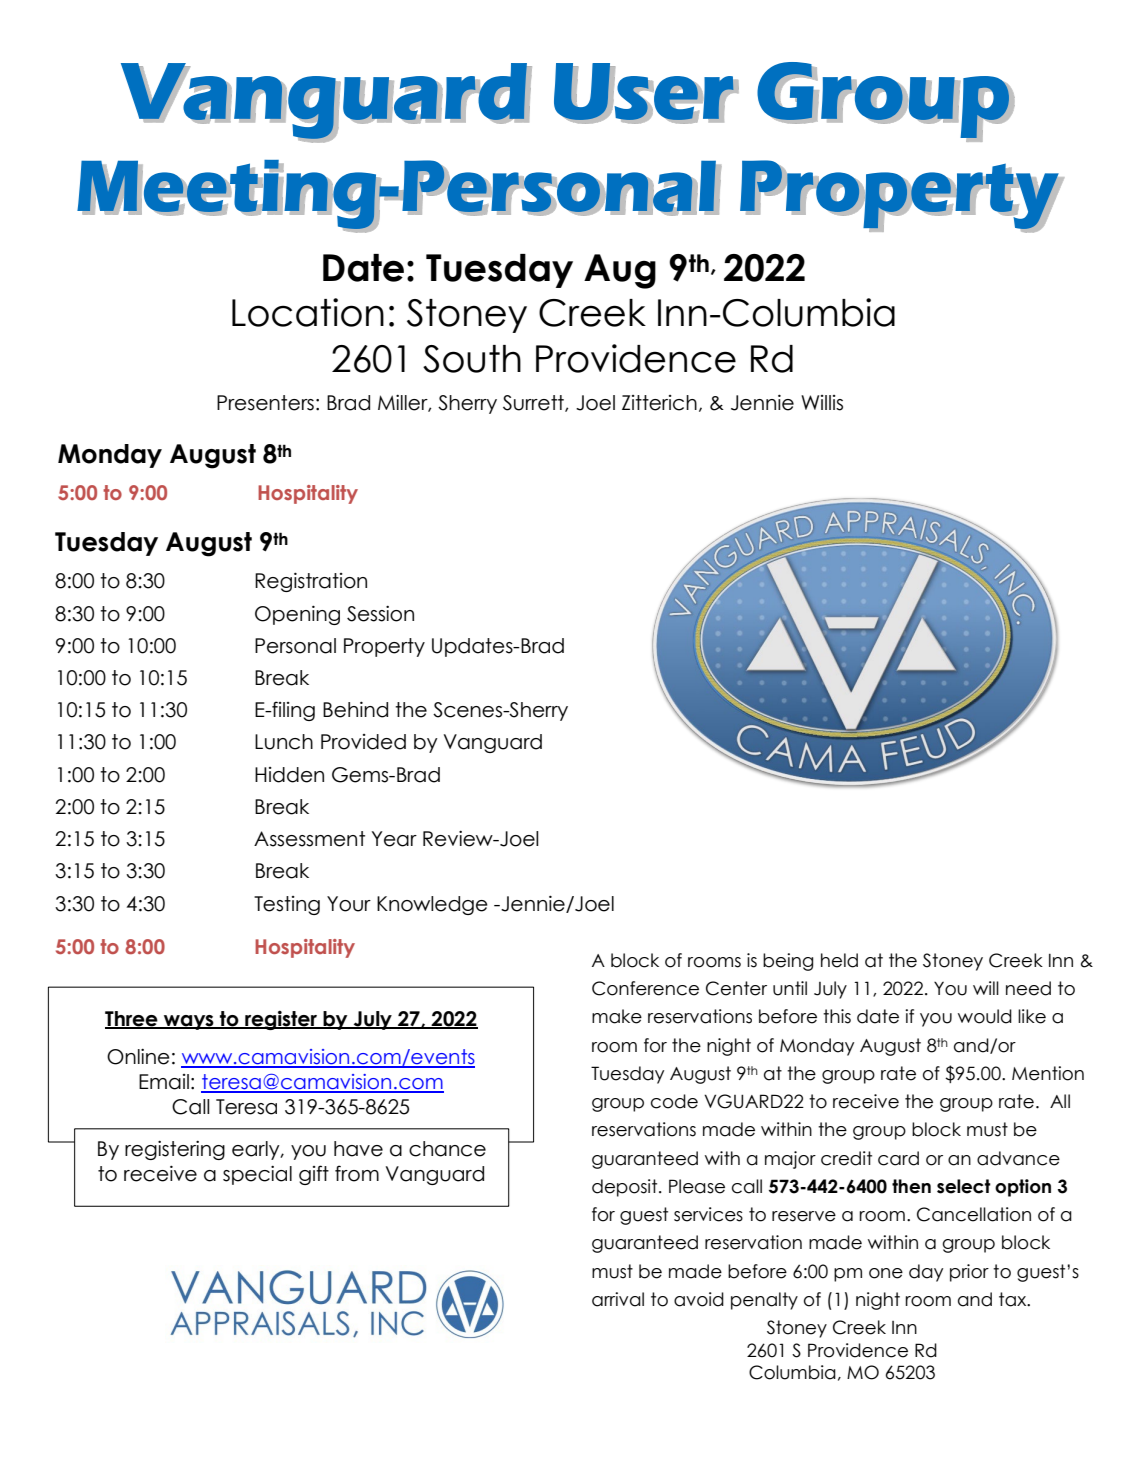 The width and height of the screenshot is (1128, 1460). I want to click on prior, so click(969, 1273).
